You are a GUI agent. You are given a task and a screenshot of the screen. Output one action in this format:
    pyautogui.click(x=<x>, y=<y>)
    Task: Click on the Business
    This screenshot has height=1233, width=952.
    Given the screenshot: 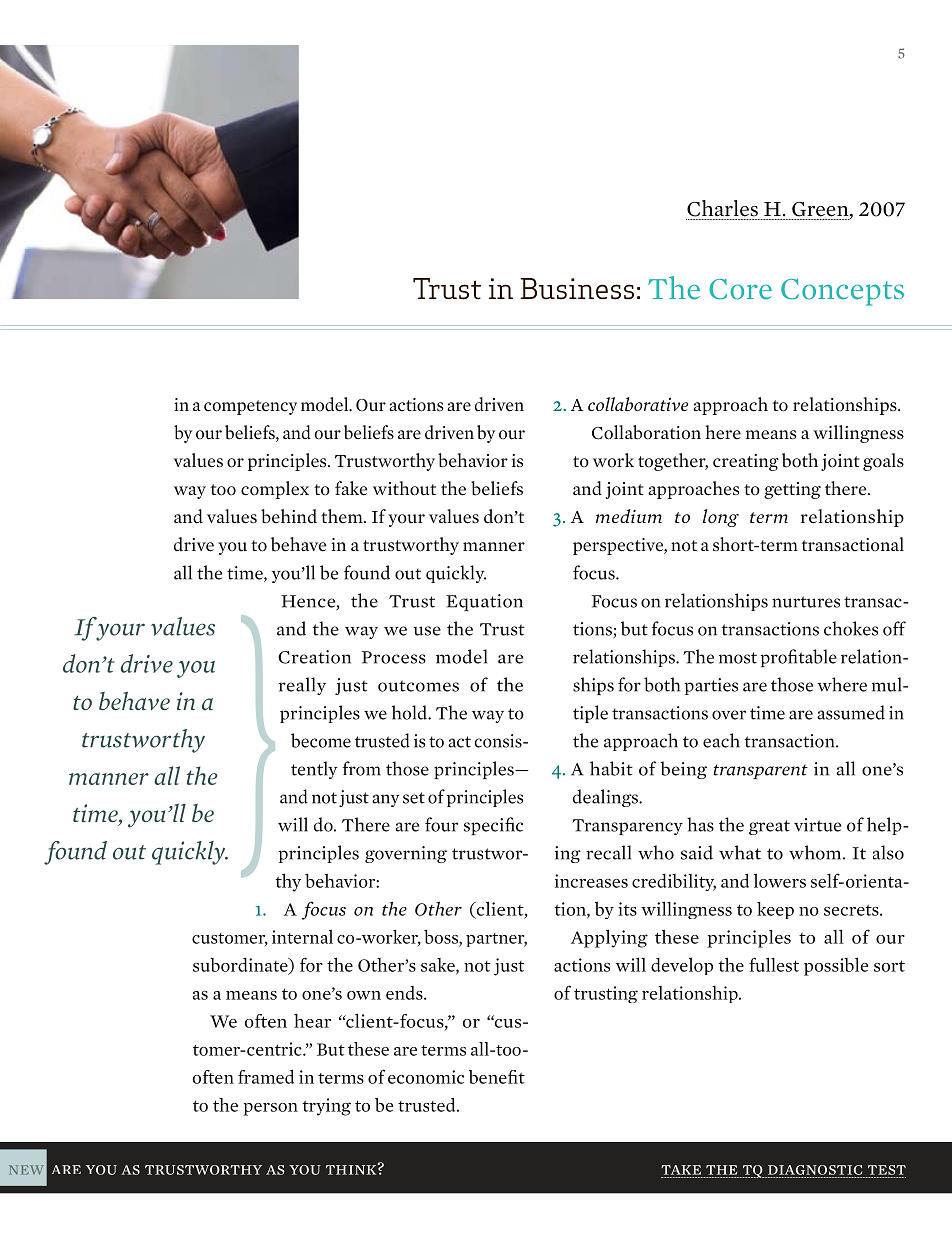 What is the action you would take?
    pyautogui.click(x=577, y=289)
